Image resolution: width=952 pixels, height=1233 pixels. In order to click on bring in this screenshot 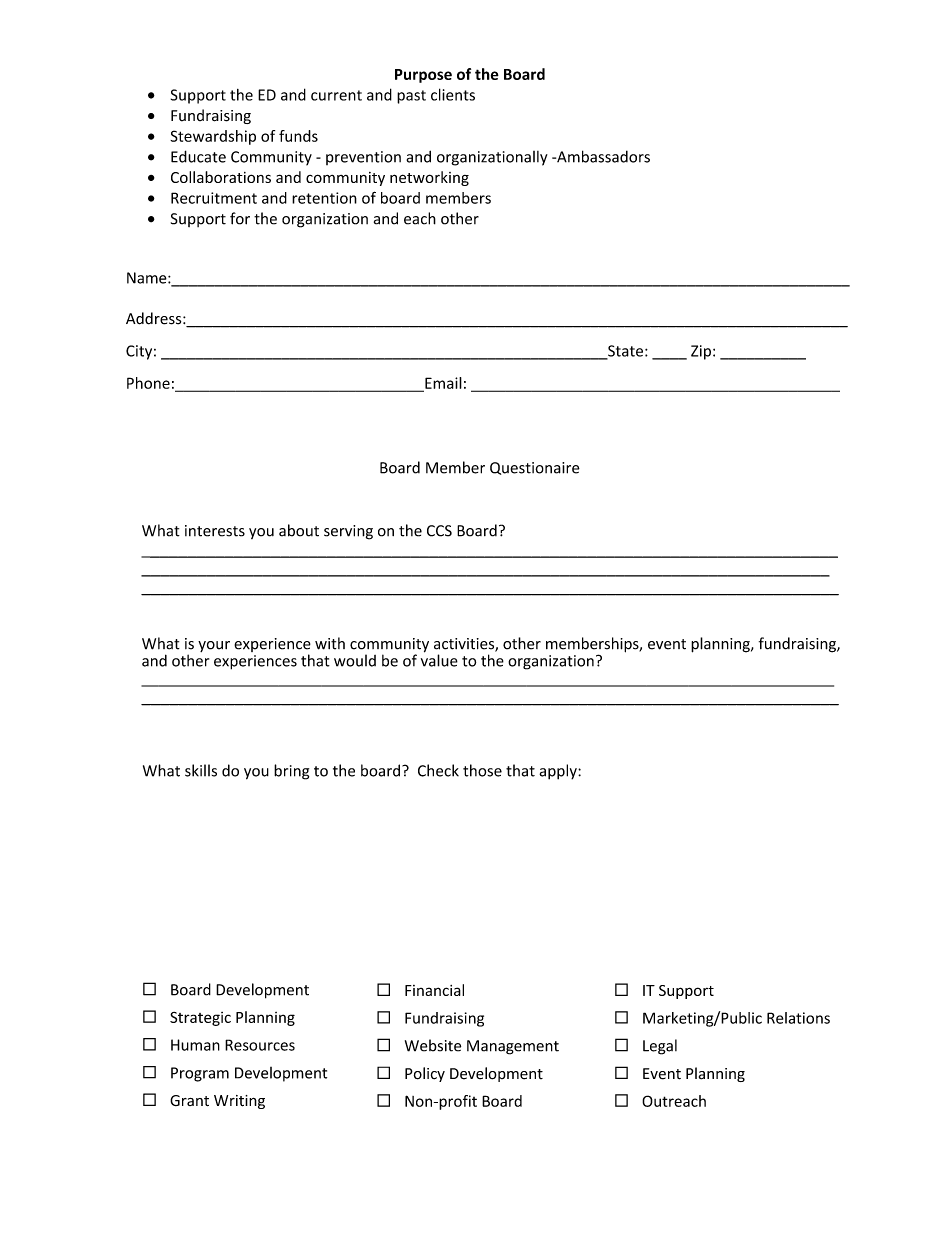, I will do `click(291, 772)`.
